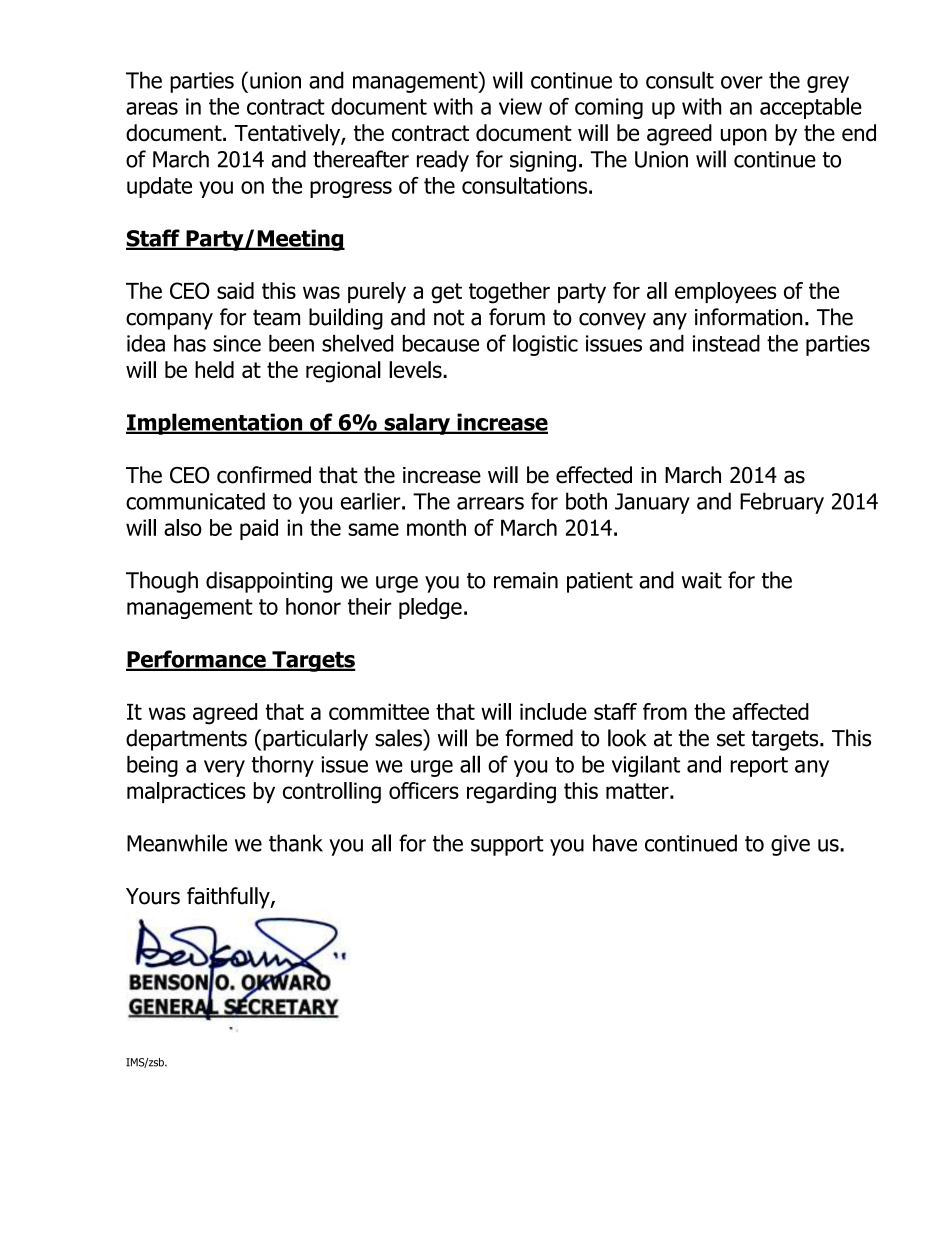 Image resolution: width=952 pixels, height=1233 pixels. Describe the element at coordinates (526, 580) in the screenshot. I see `remain` at that location.
